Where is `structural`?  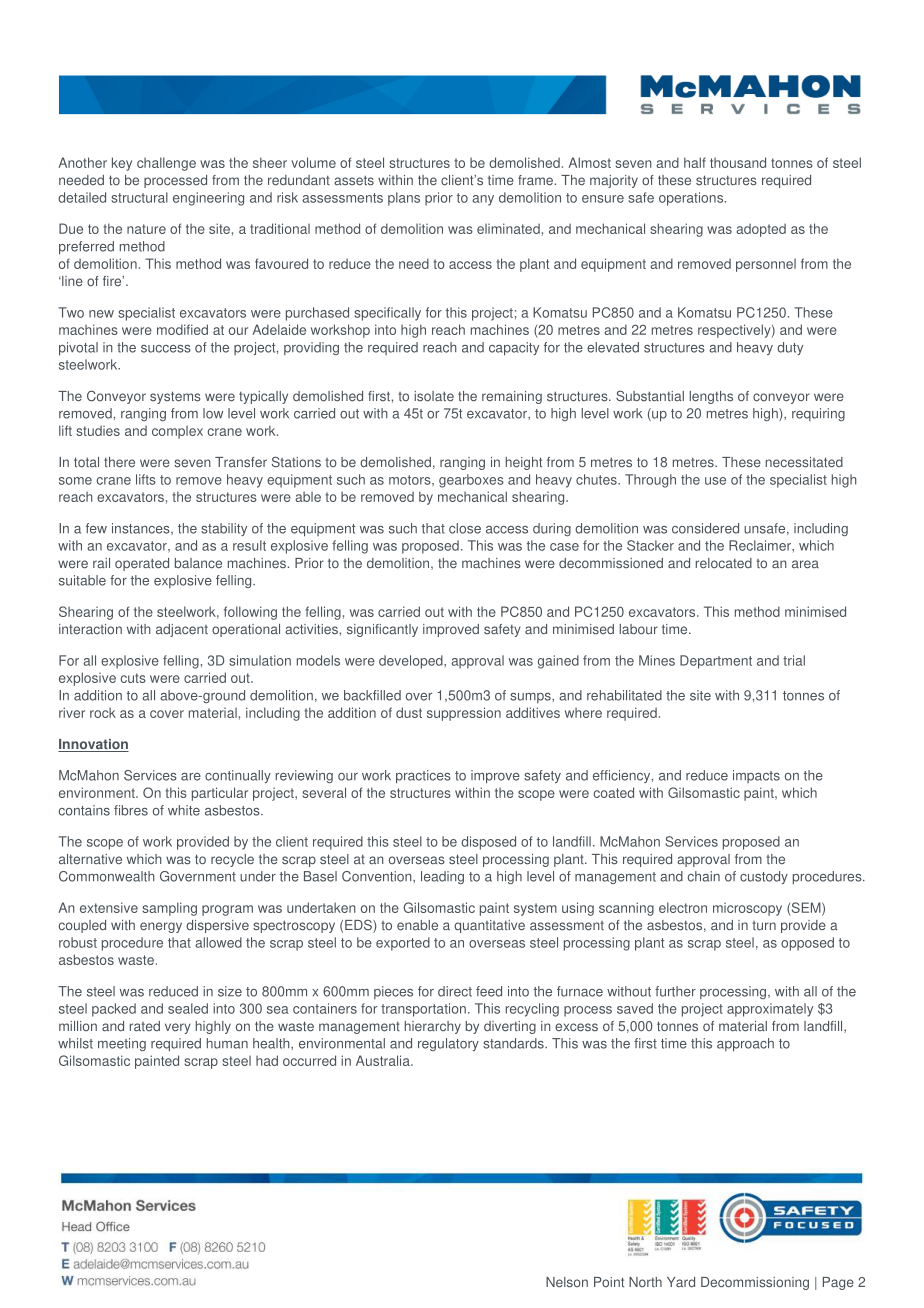
structural is located at coordinates (139, 197).
